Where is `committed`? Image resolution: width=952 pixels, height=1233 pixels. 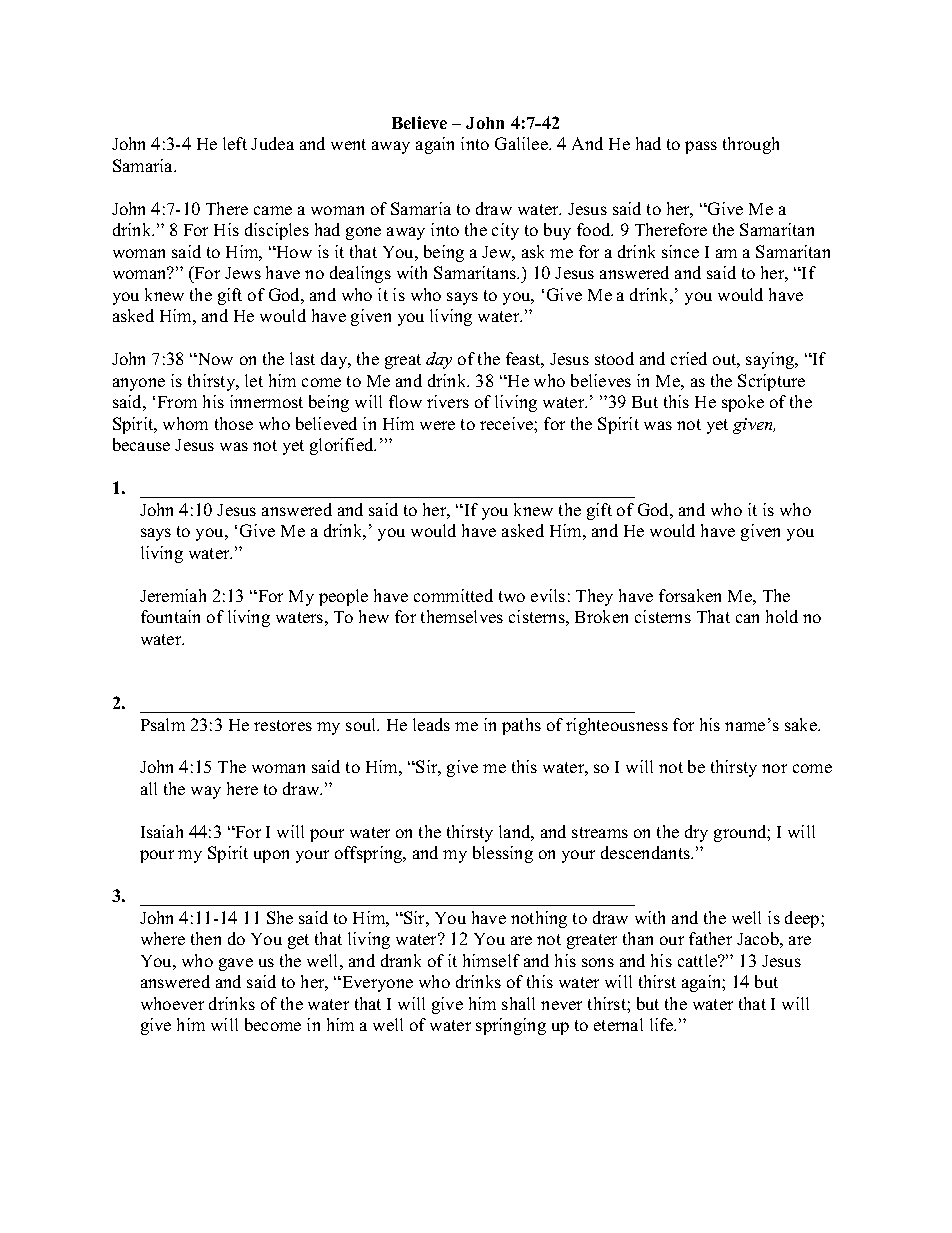
committed is located at coordinates (453, 595).
